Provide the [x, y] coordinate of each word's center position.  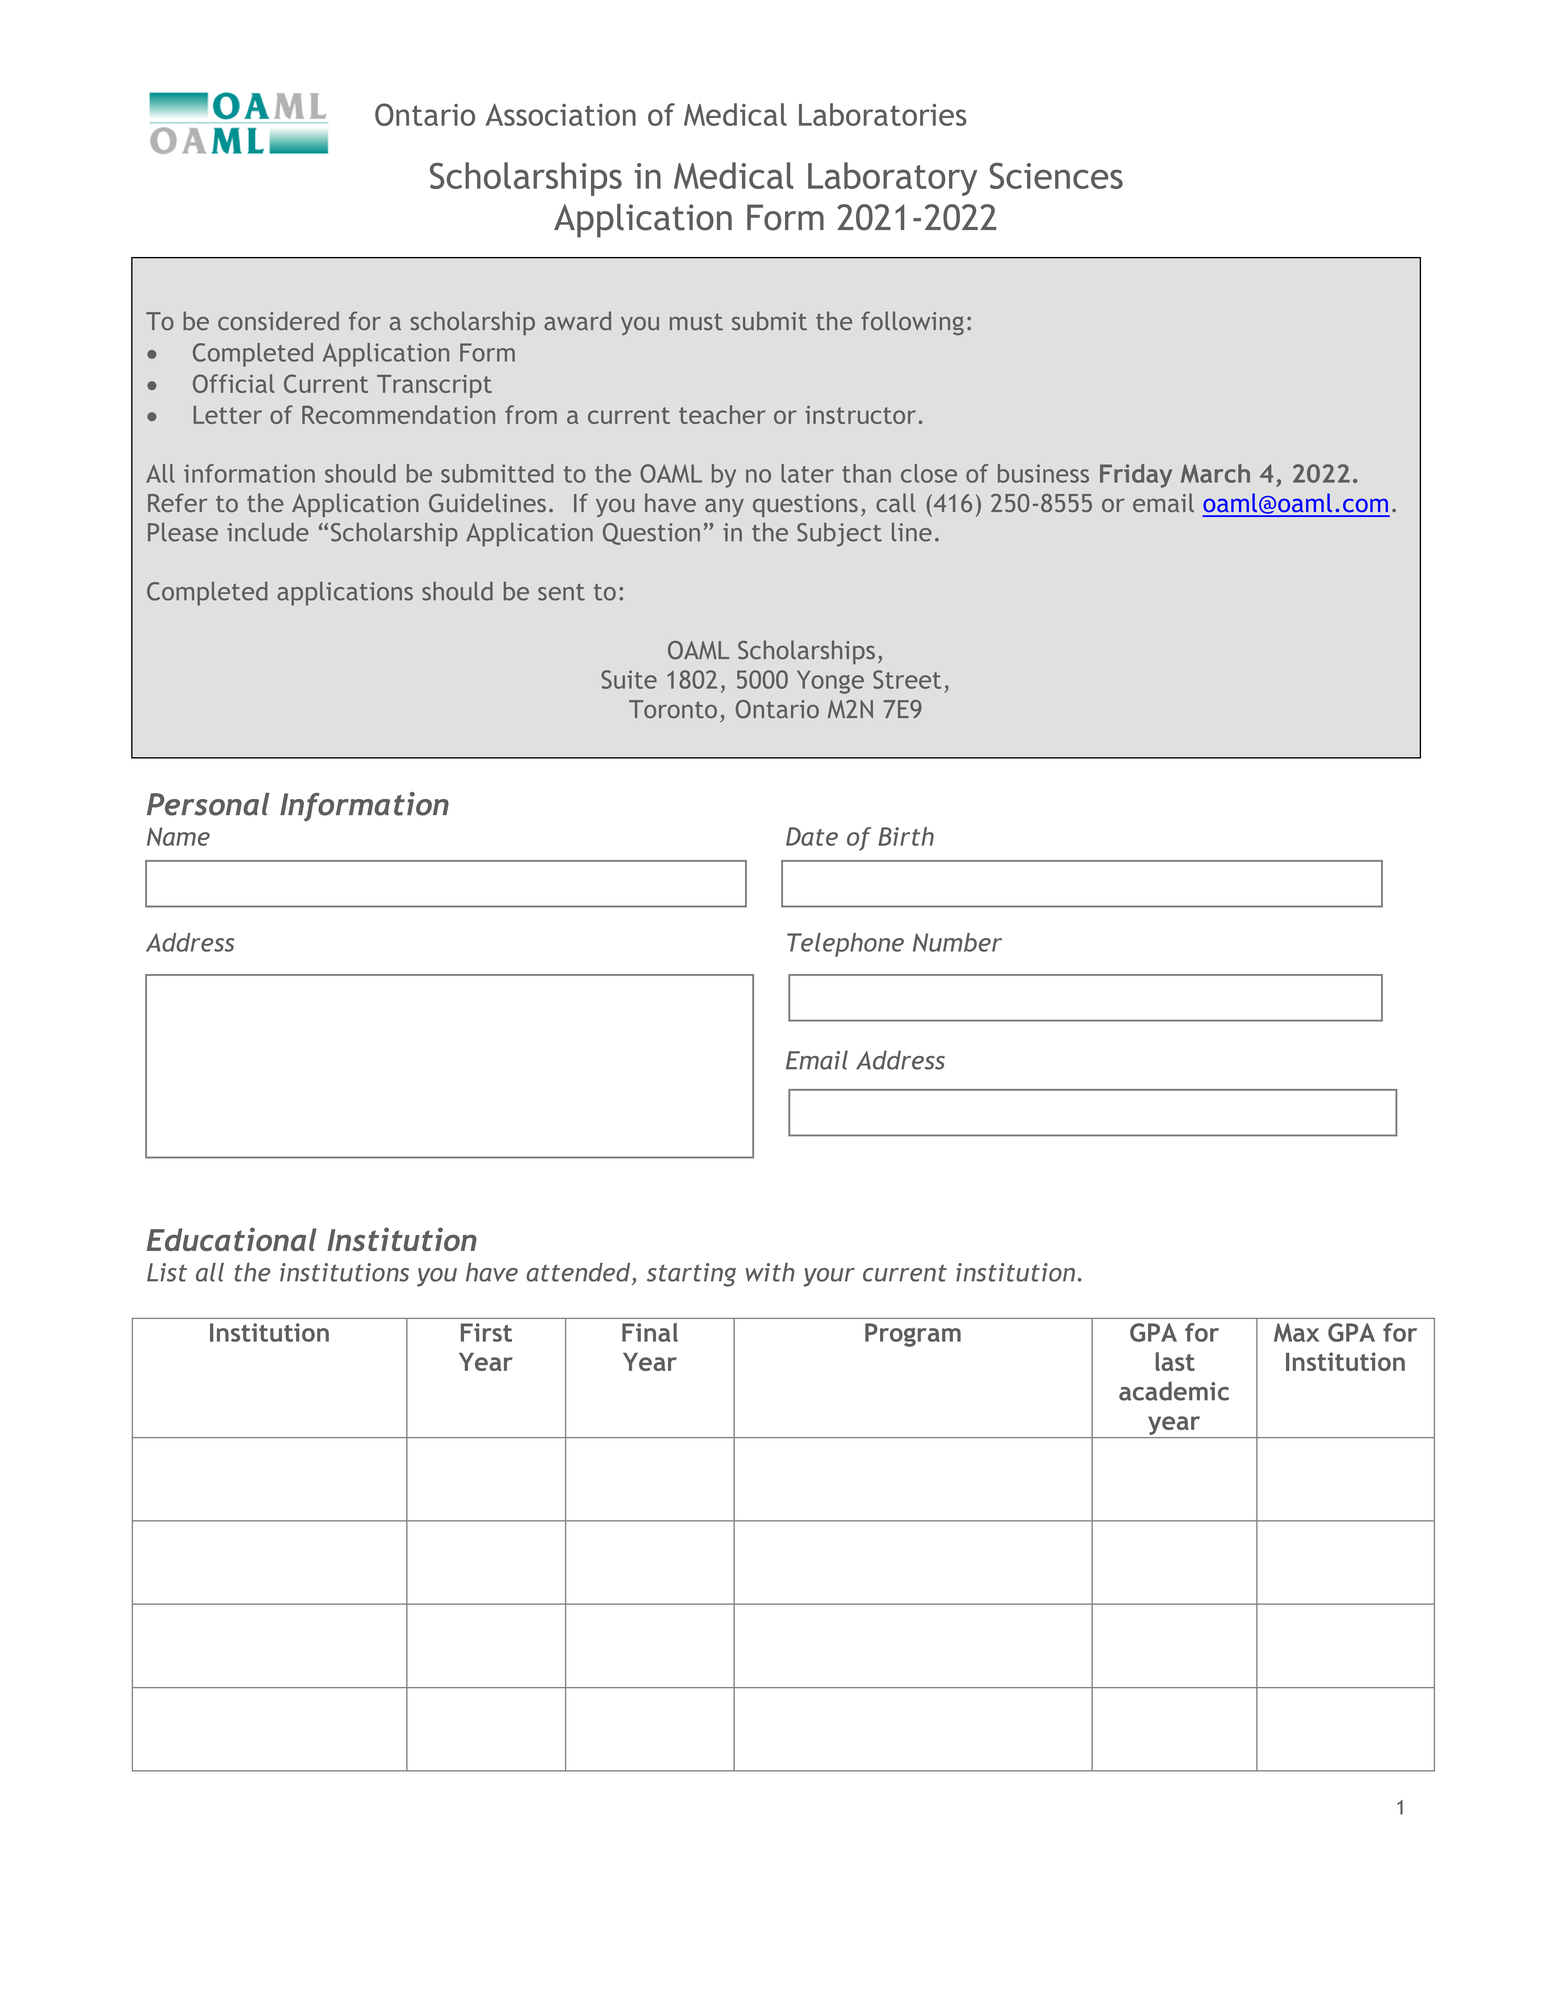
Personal [208, 804]
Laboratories [883, 114]
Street [907, 679]
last [1175, 1361]
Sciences [1056, 176]
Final [650, 1332]
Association [560, 114]
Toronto [673, 709]
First [486, 1332]
